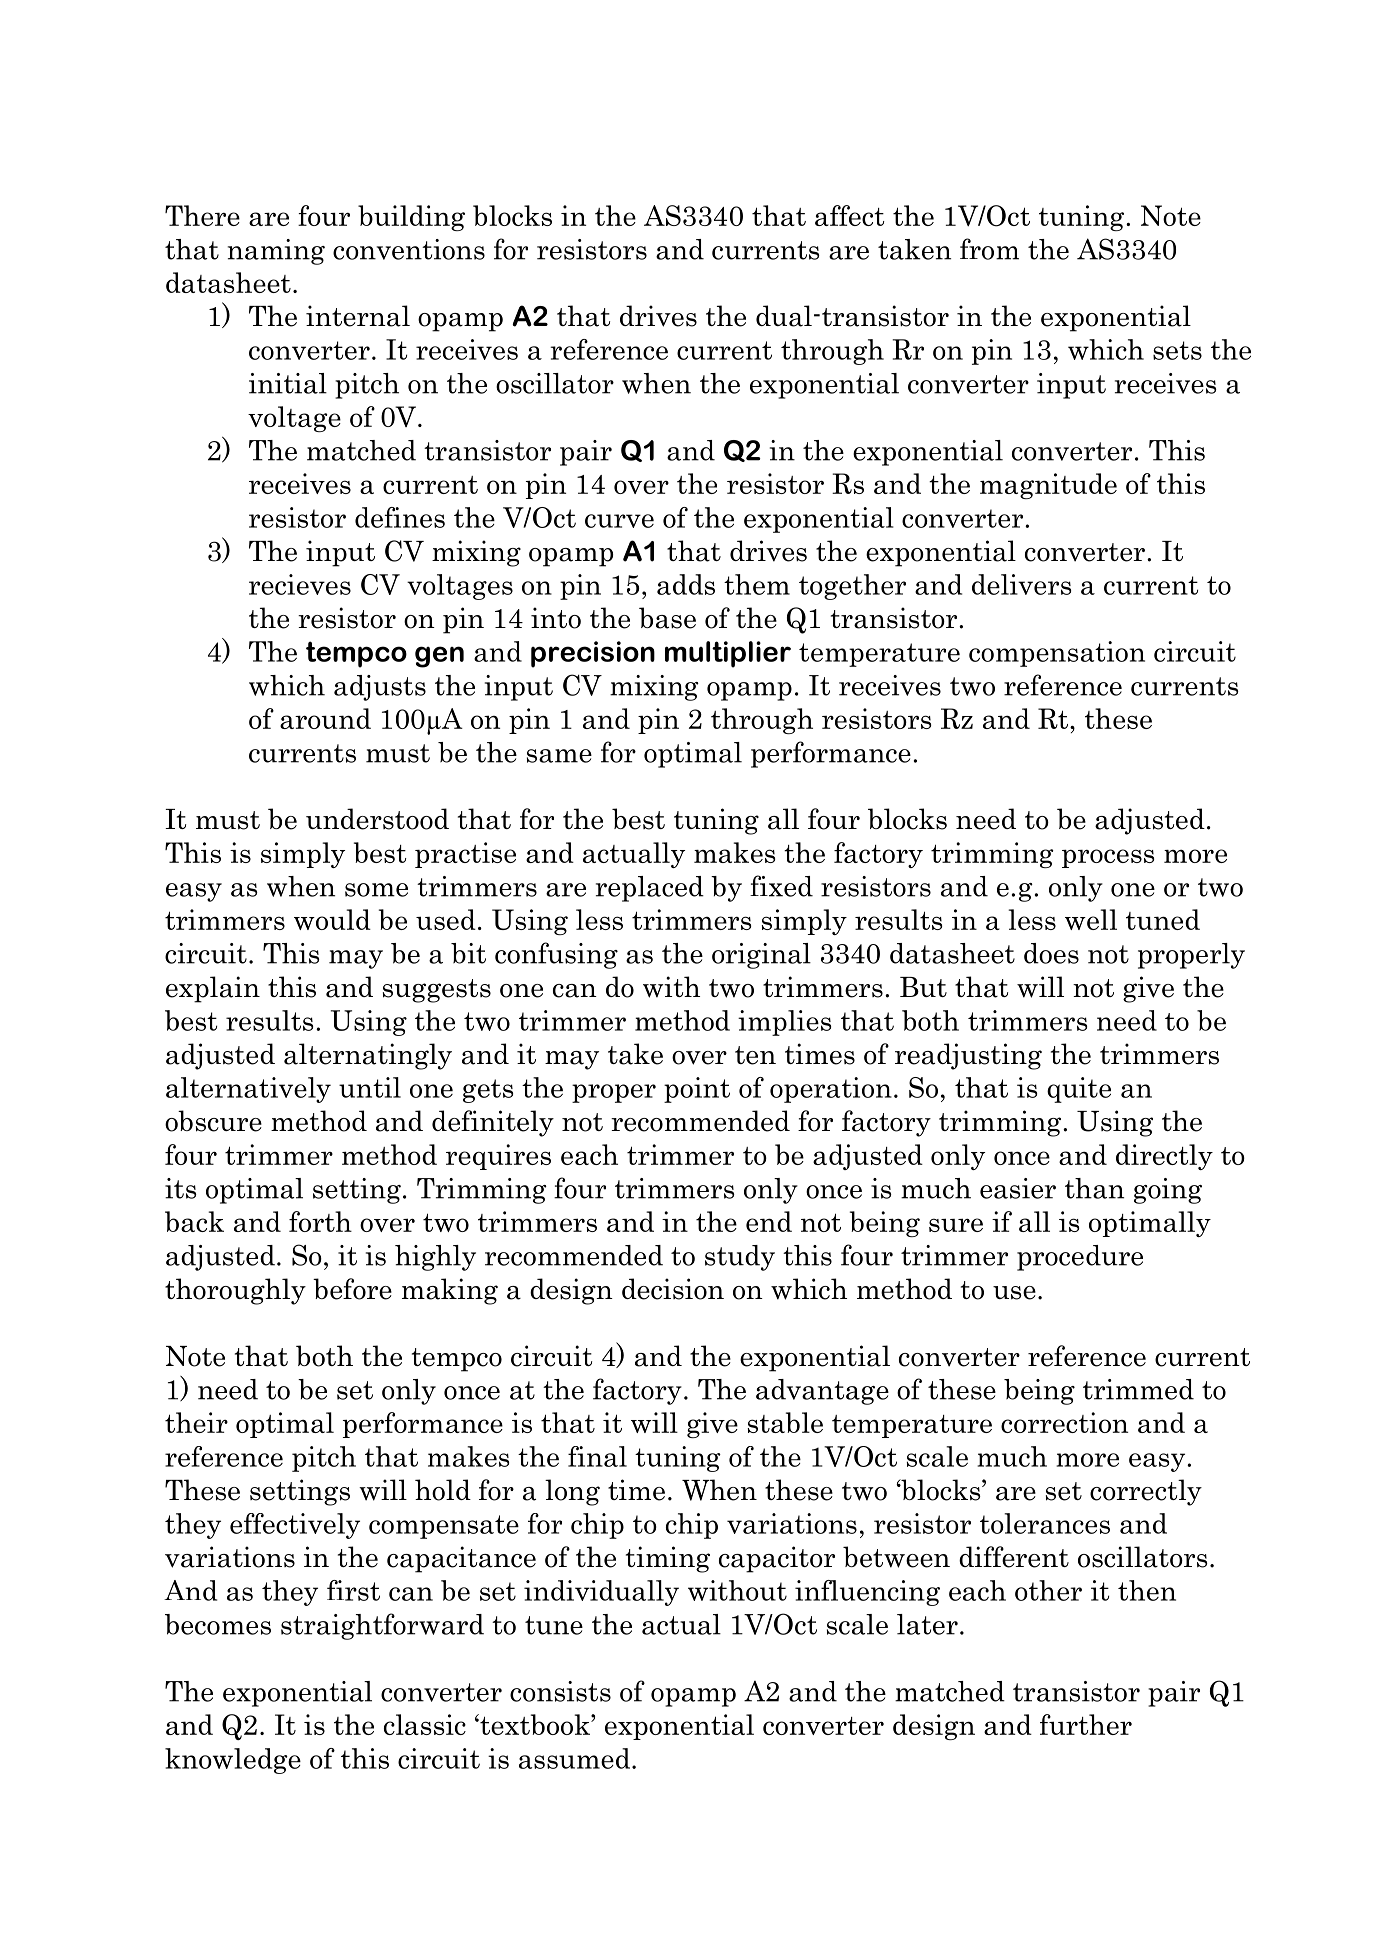 The width and height of the screenshot is (1384, 1957). Describe the element at coordinates (673, 1289) in the screenshot. I see `decision` at that location.
